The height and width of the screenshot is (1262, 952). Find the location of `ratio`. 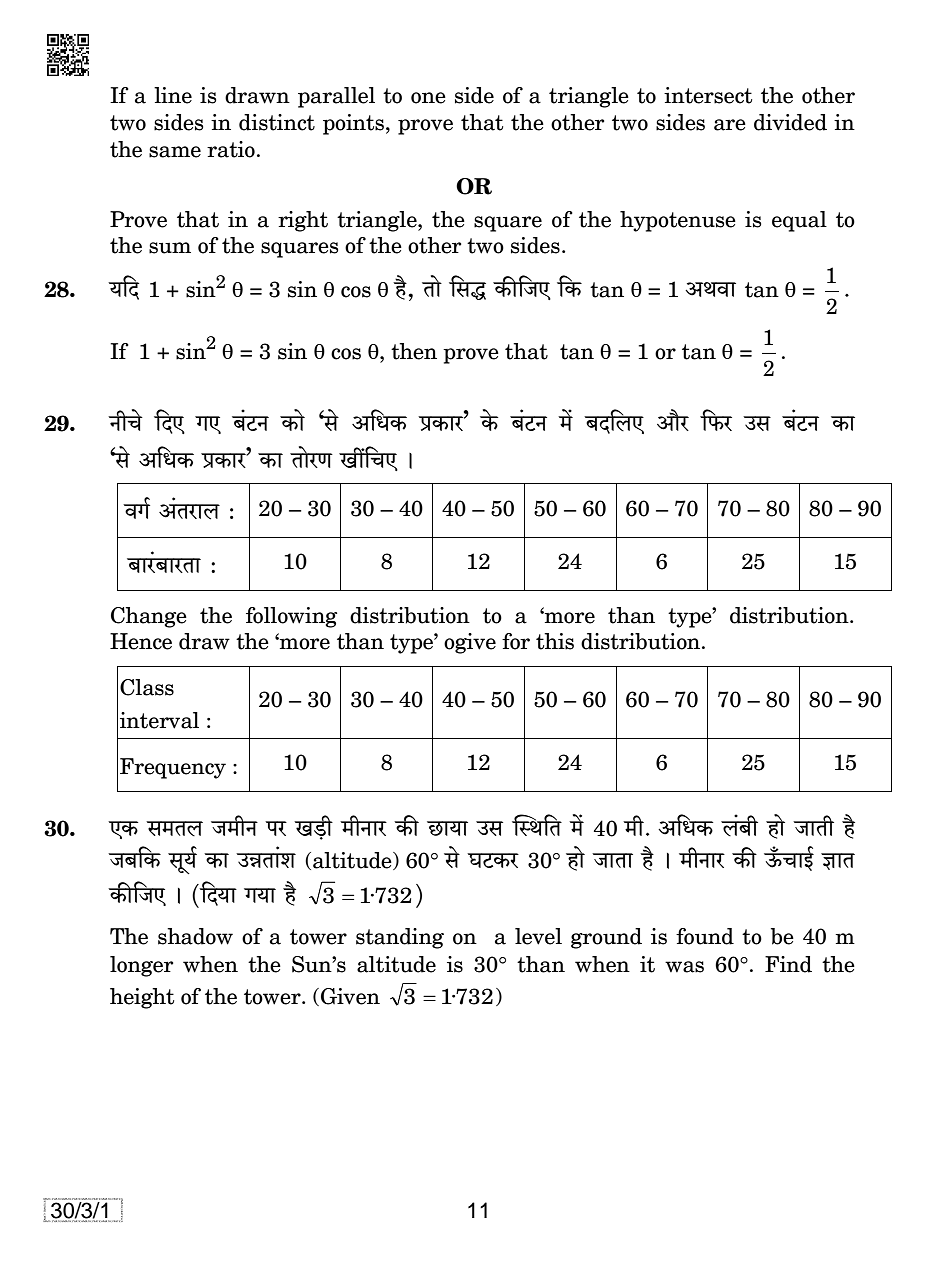

ratio is located at coordinates (231, 149).
